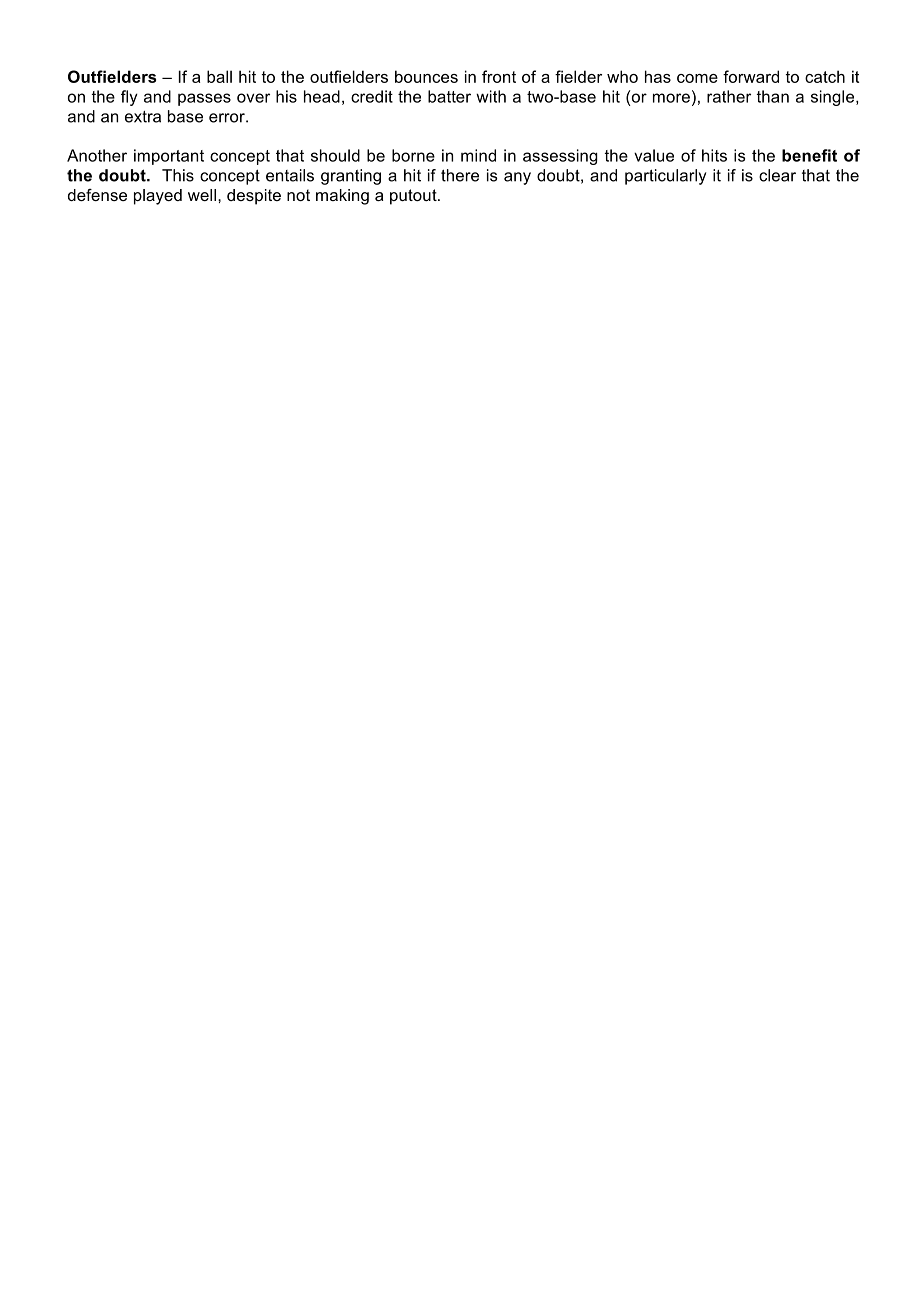 Image resolution: width=924 pixels, height=1308 pixels. I want to click on rather, so click(729, 96).
